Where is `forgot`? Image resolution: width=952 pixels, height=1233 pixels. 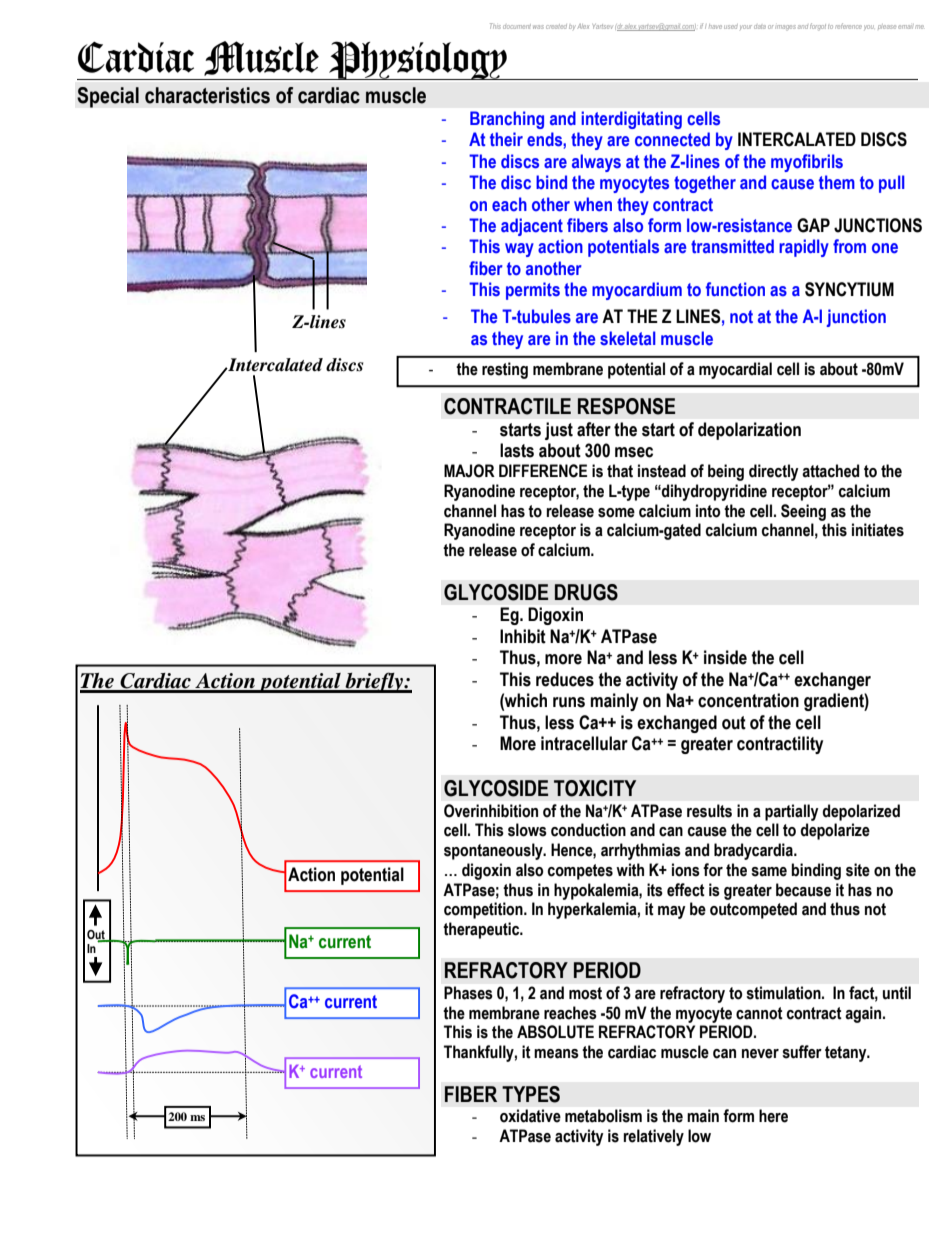
forgot is located at coordinates (818, 27).
